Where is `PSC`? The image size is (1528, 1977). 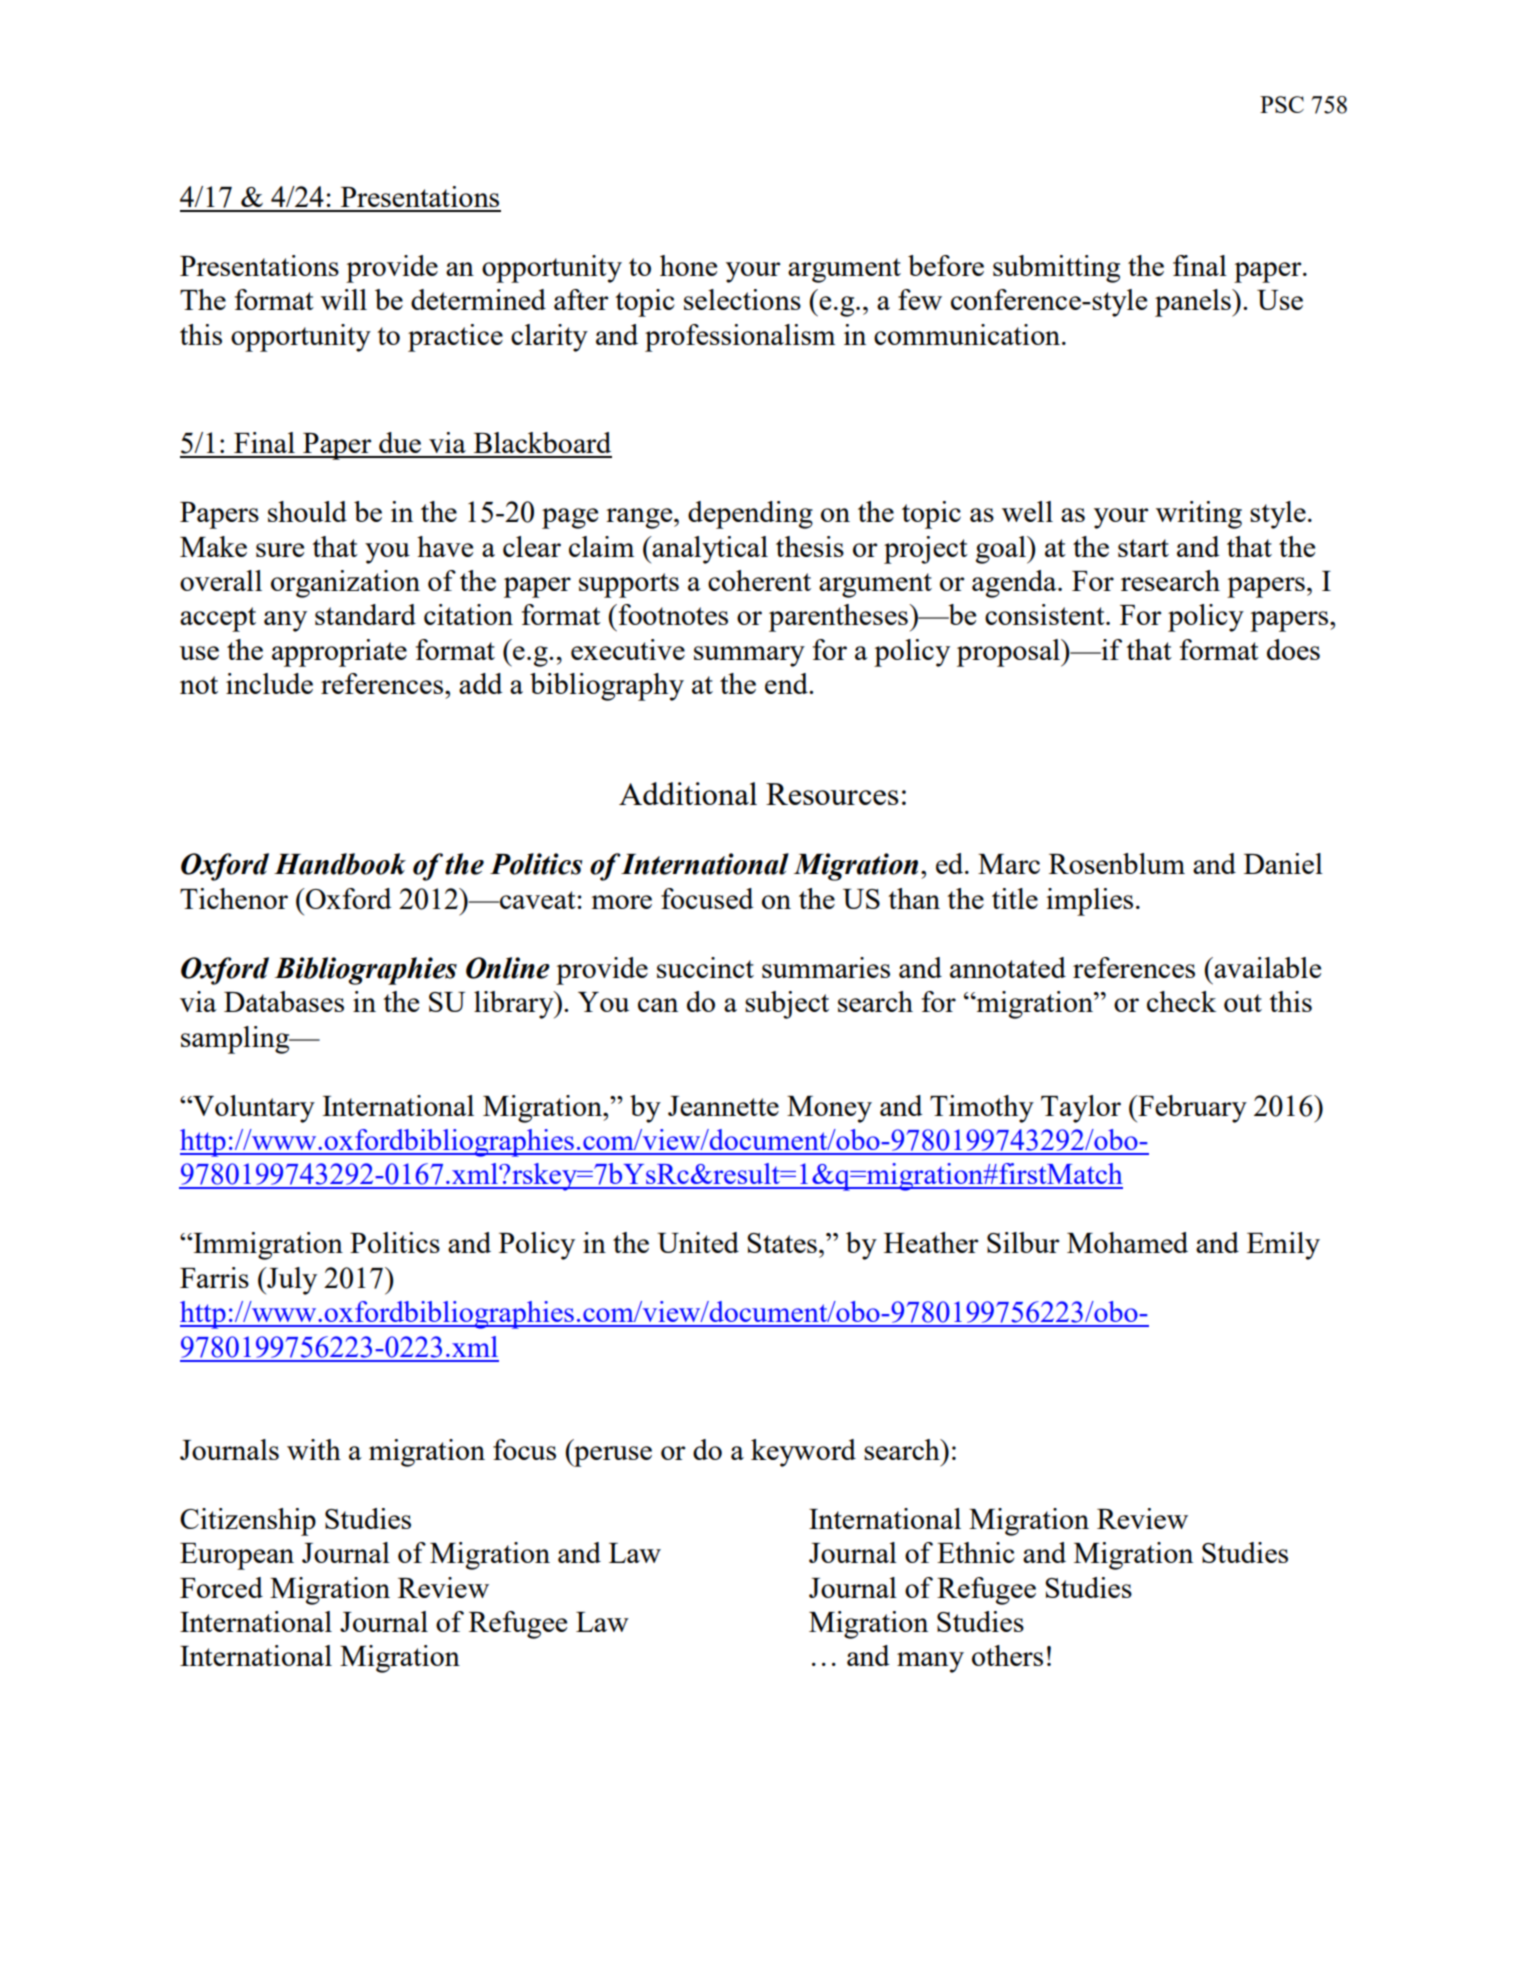
PSC is located at coordinates (1282, 104).
